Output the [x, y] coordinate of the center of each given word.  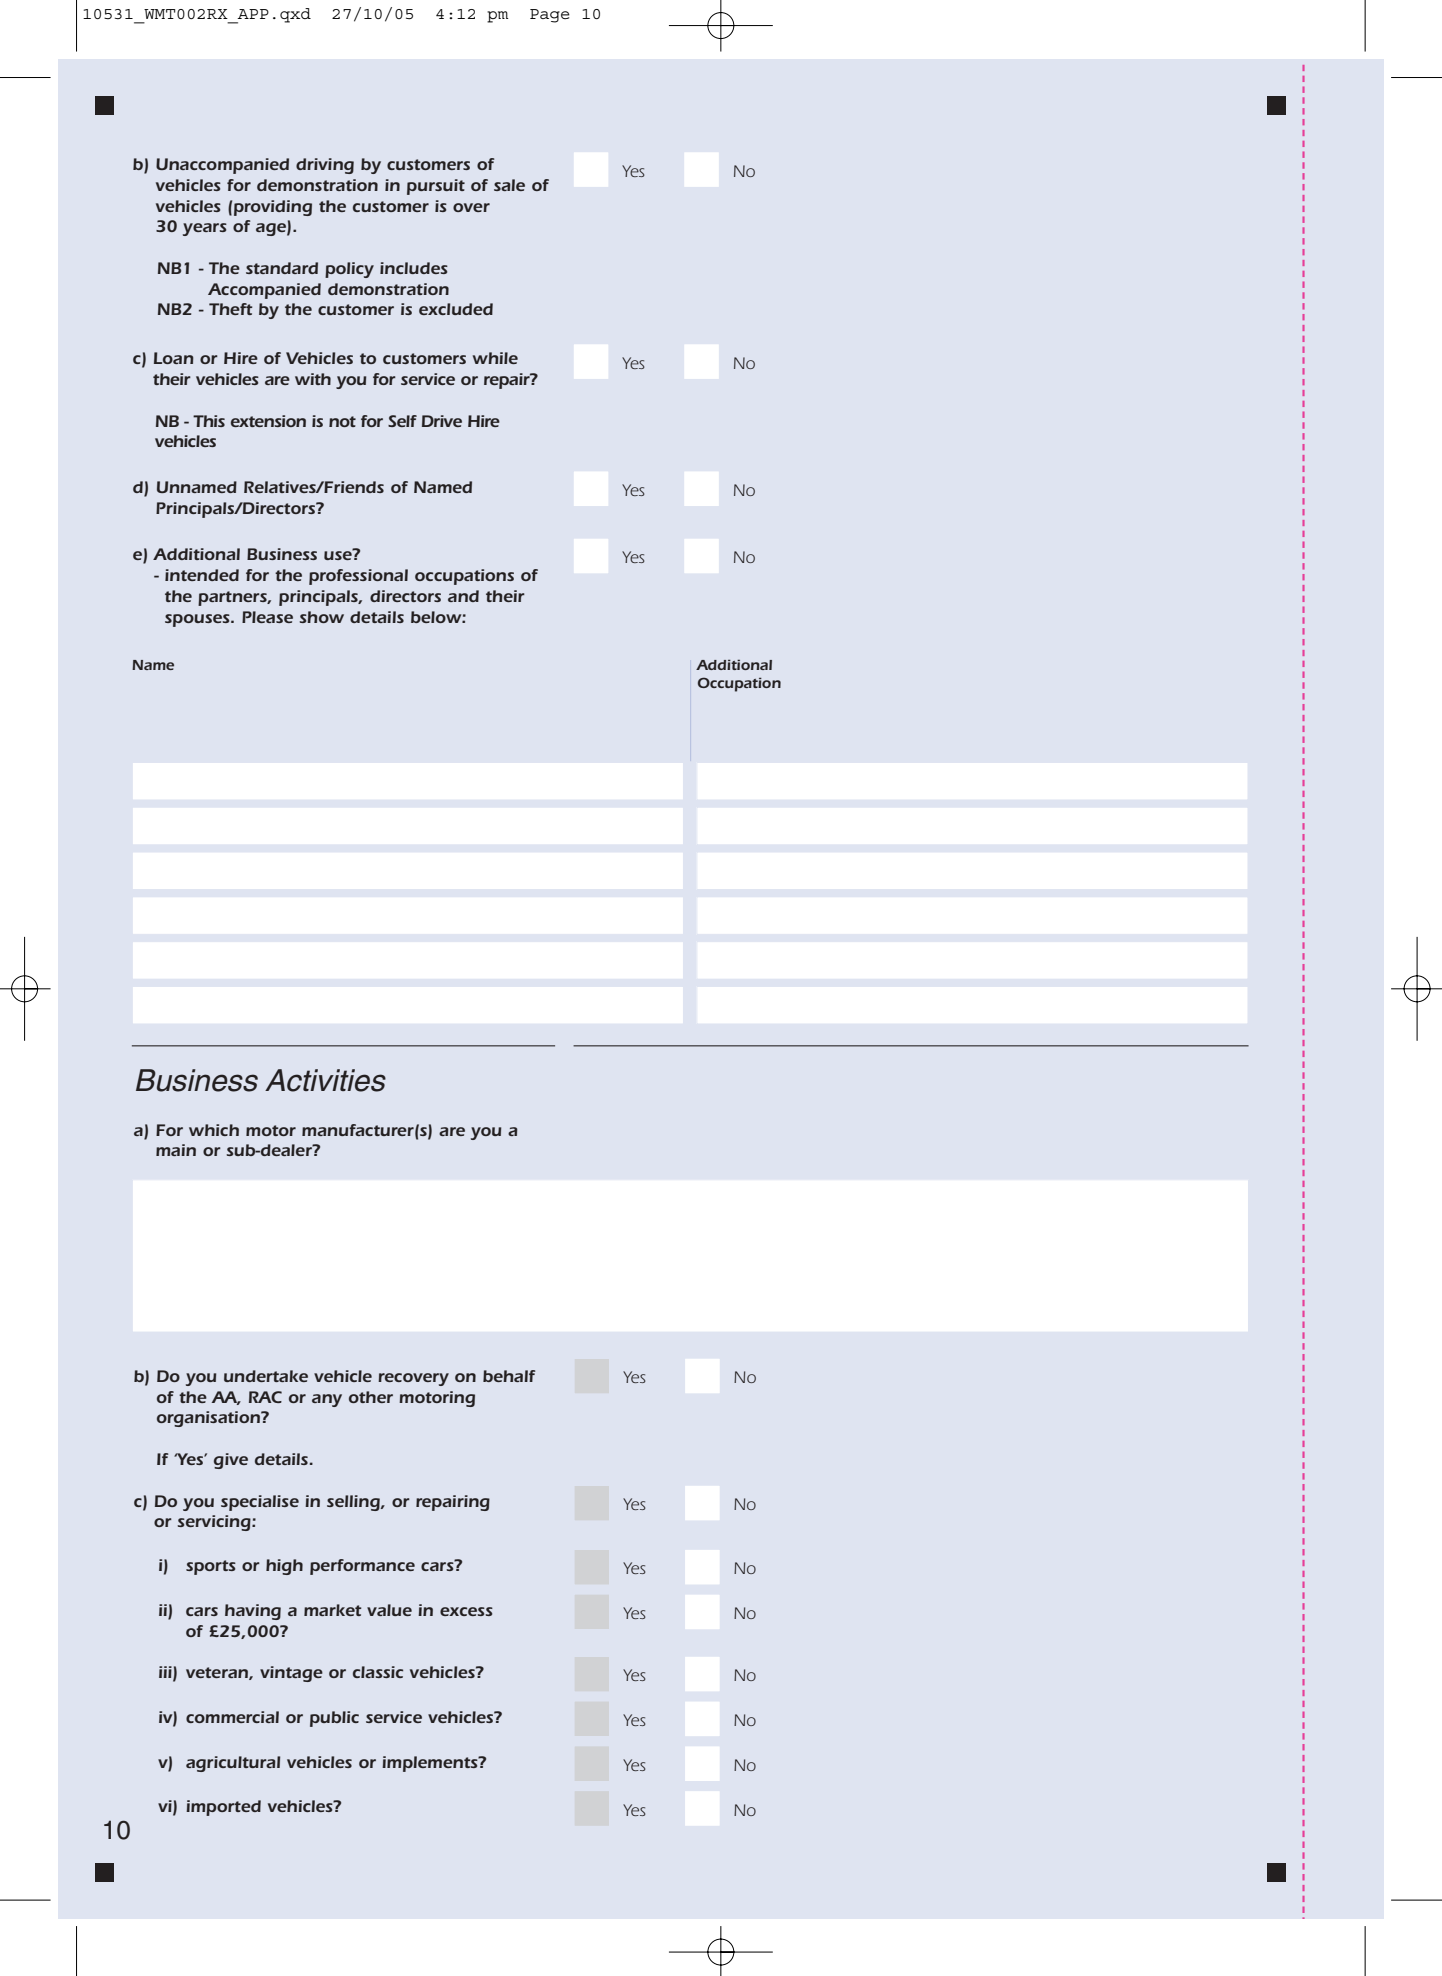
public [334, 1719]
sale [509, 185]
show [322, 617]
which [214, 1130]
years [205, 229]
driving [325, 166]
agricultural [233, 1764]
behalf [509, 1376]
